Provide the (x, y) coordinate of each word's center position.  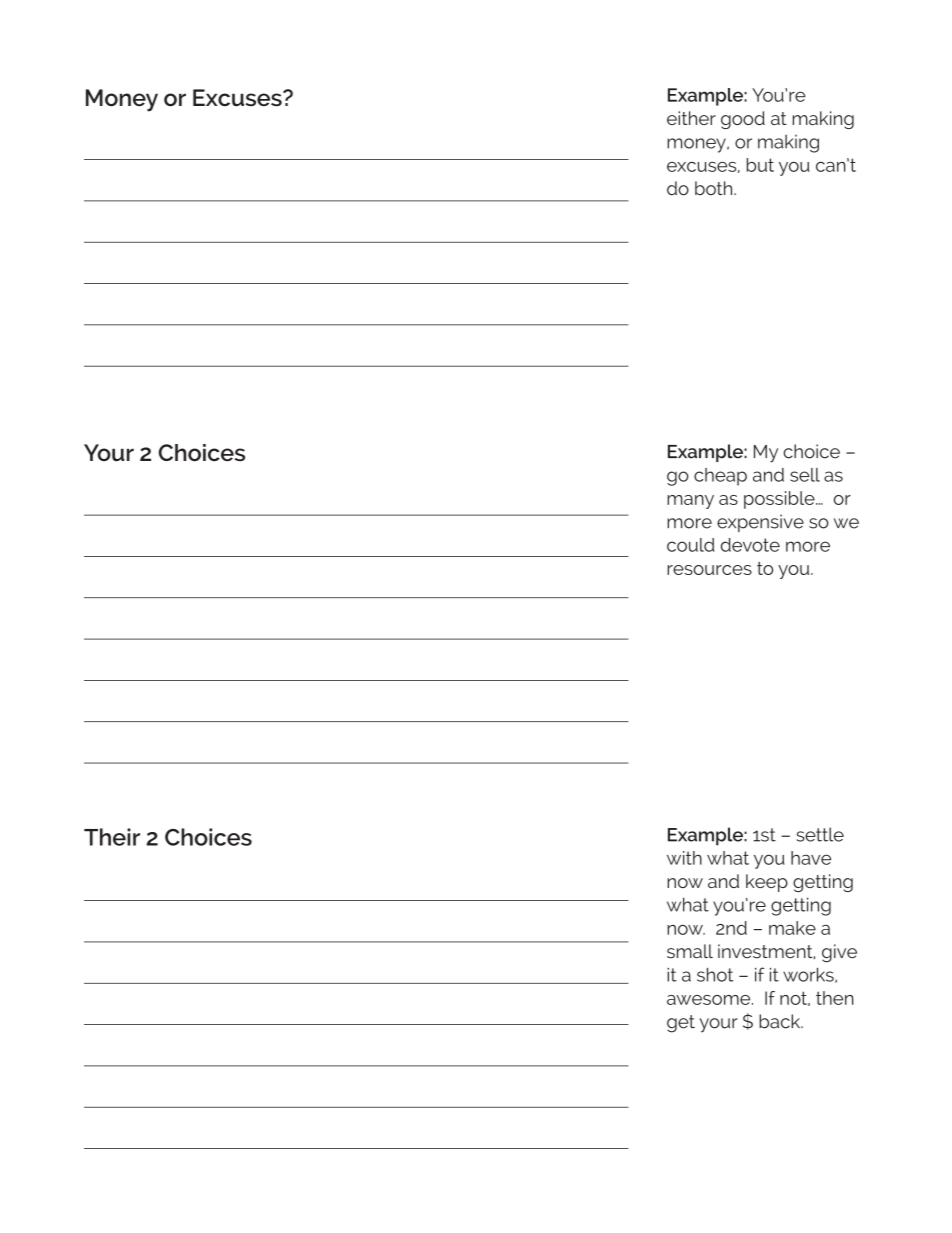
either (691, 118)
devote (750, 545)
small (690, 951)
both (715, 188)
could (690, 545)
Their (112, 837)
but (760, 165)
